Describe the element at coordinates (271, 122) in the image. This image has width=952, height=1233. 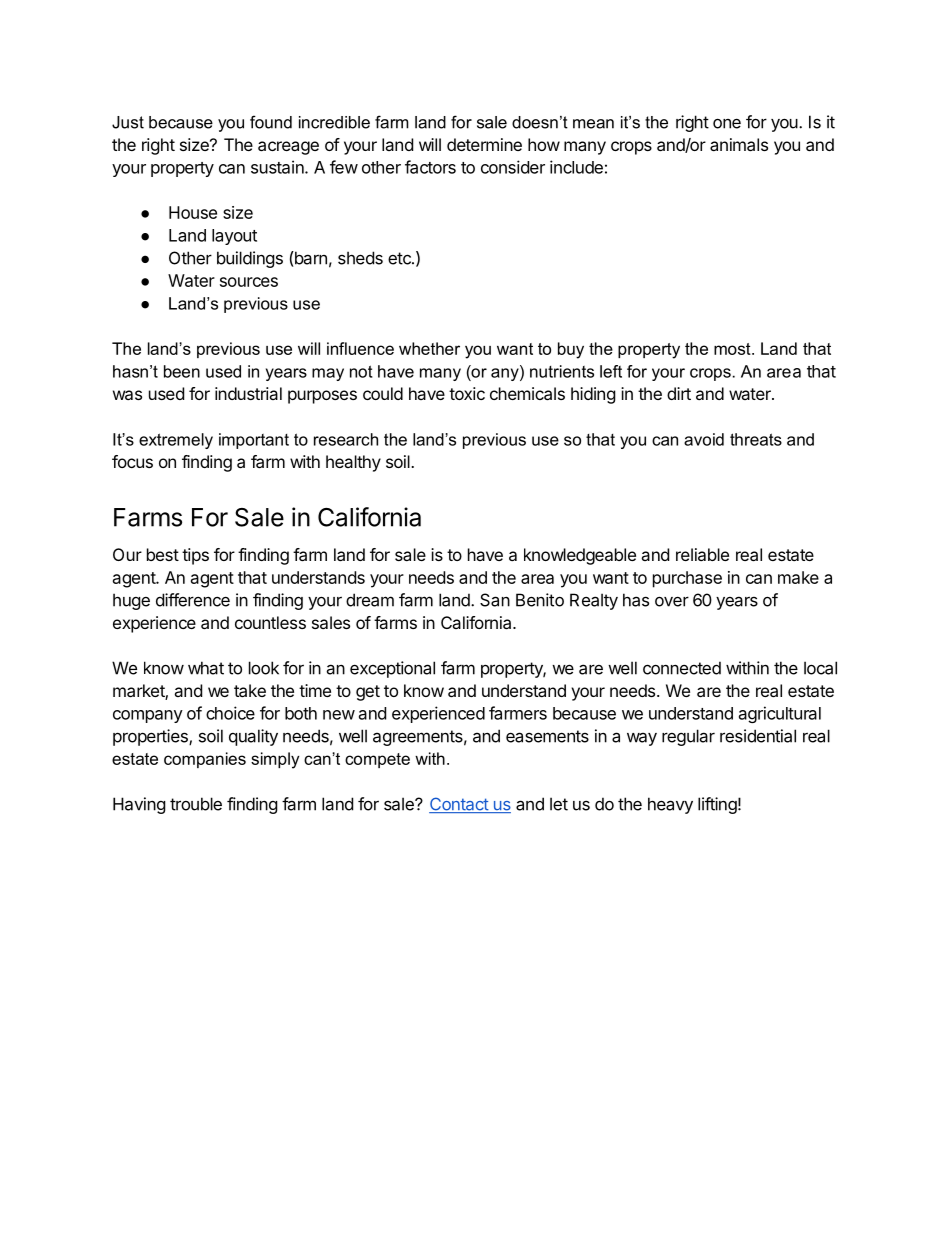
I see `found` at that location.
